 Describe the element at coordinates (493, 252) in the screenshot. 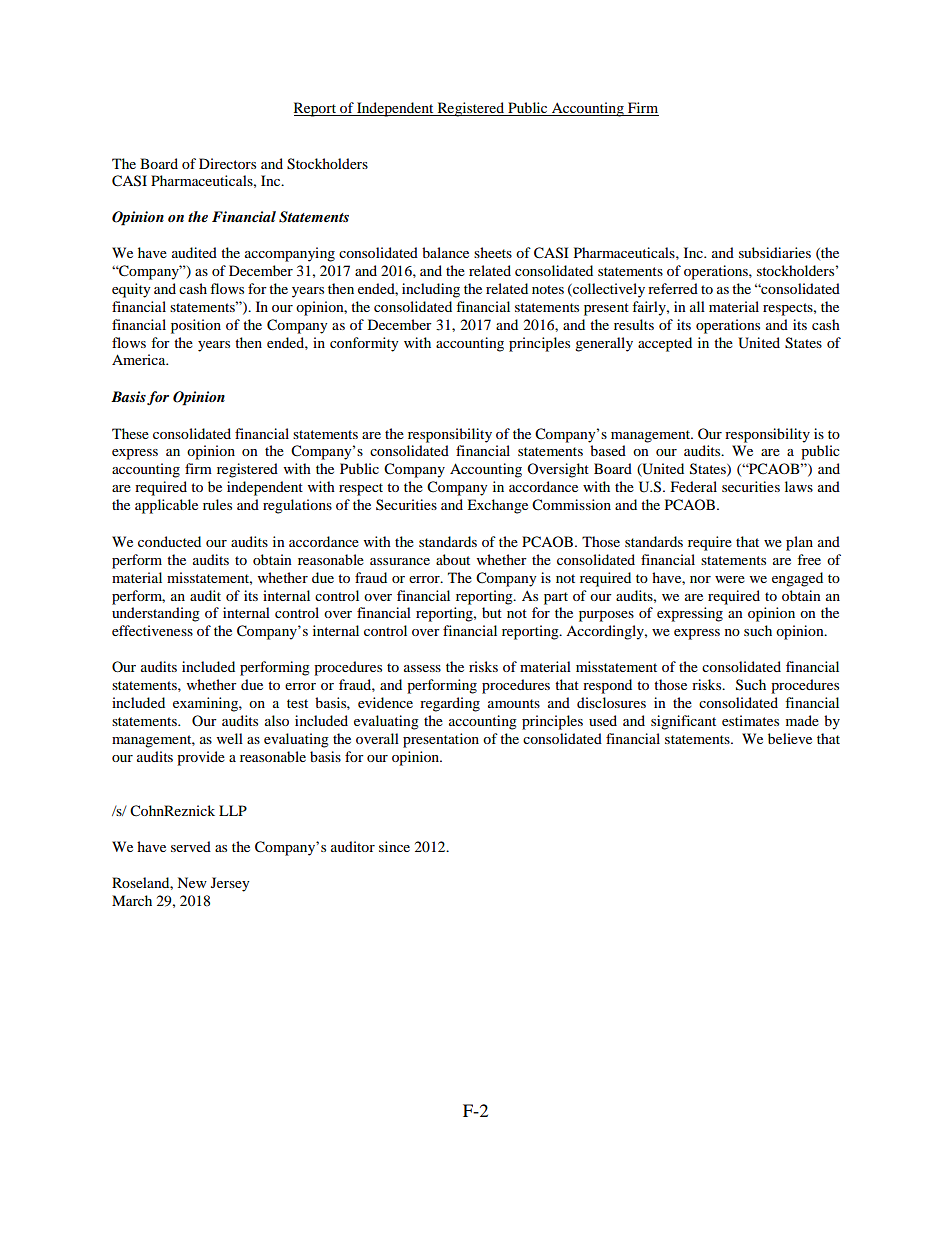

I see `sheets` at that location.
